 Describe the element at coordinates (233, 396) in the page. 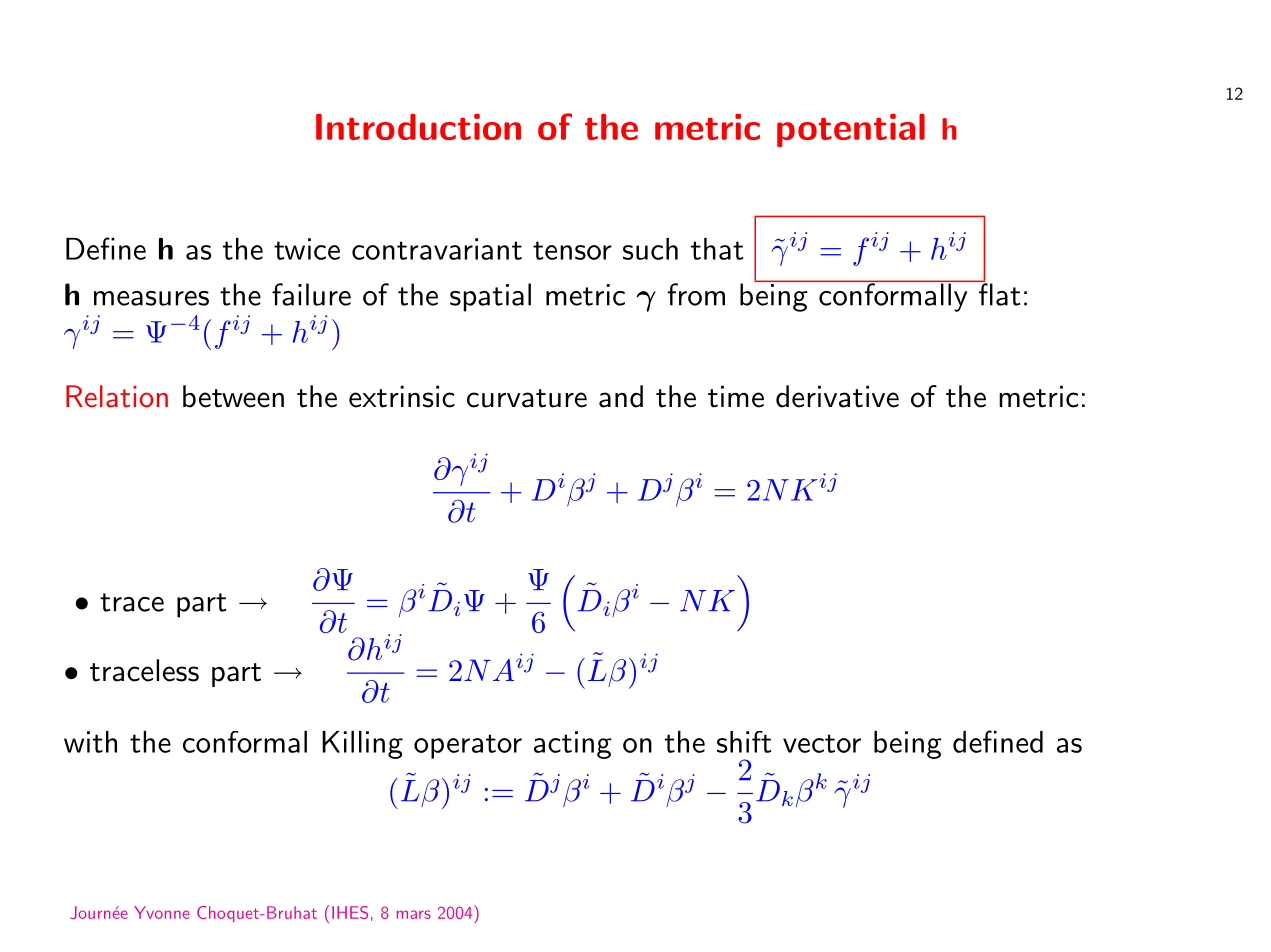

I see `between` at that location.
